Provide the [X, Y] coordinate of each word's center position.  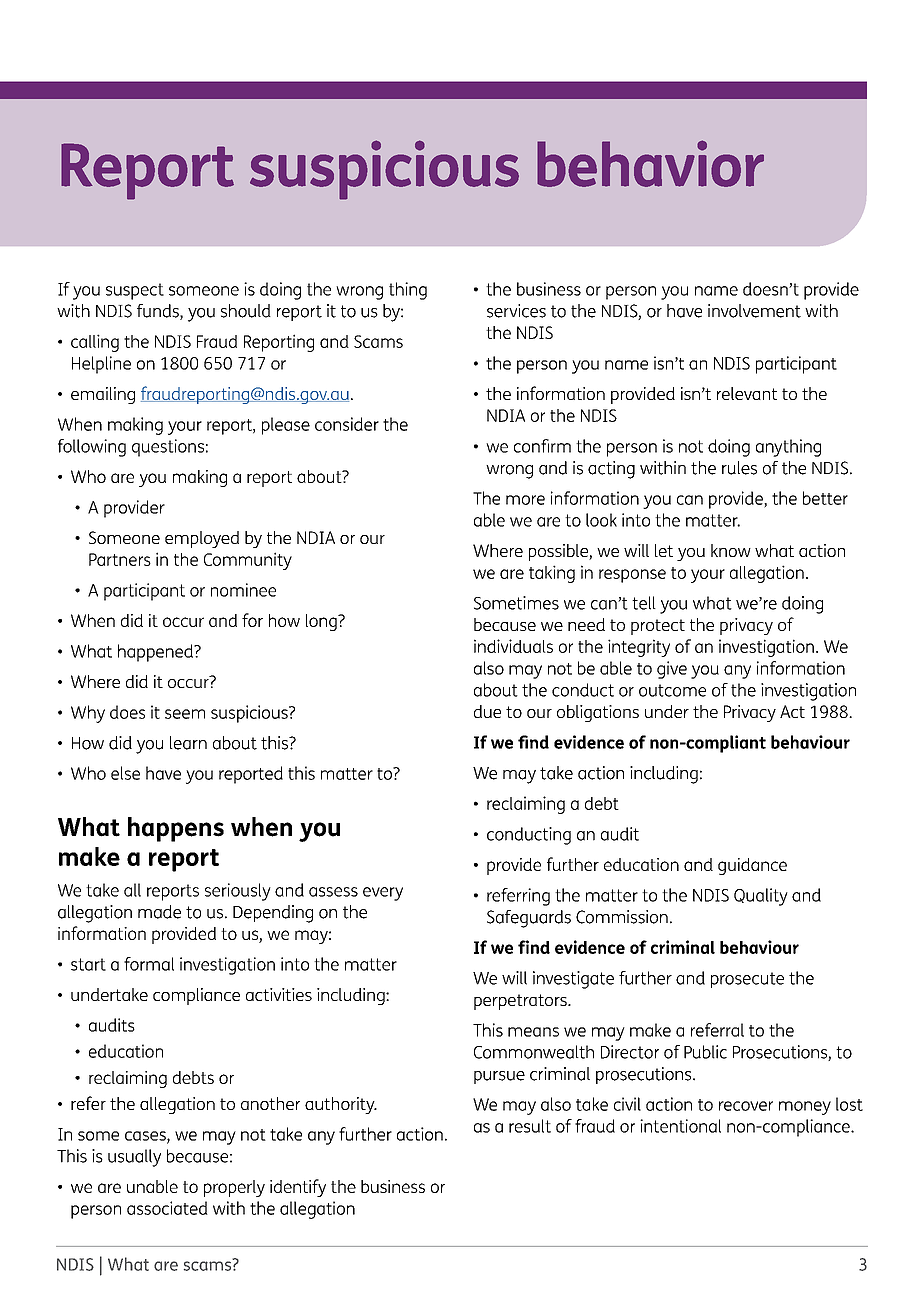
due [487, 711]
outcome [672, 690]
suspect [135, 291]
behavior [650, 163]
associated [167, 1208]
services [516, 311]
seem [185, 714]
